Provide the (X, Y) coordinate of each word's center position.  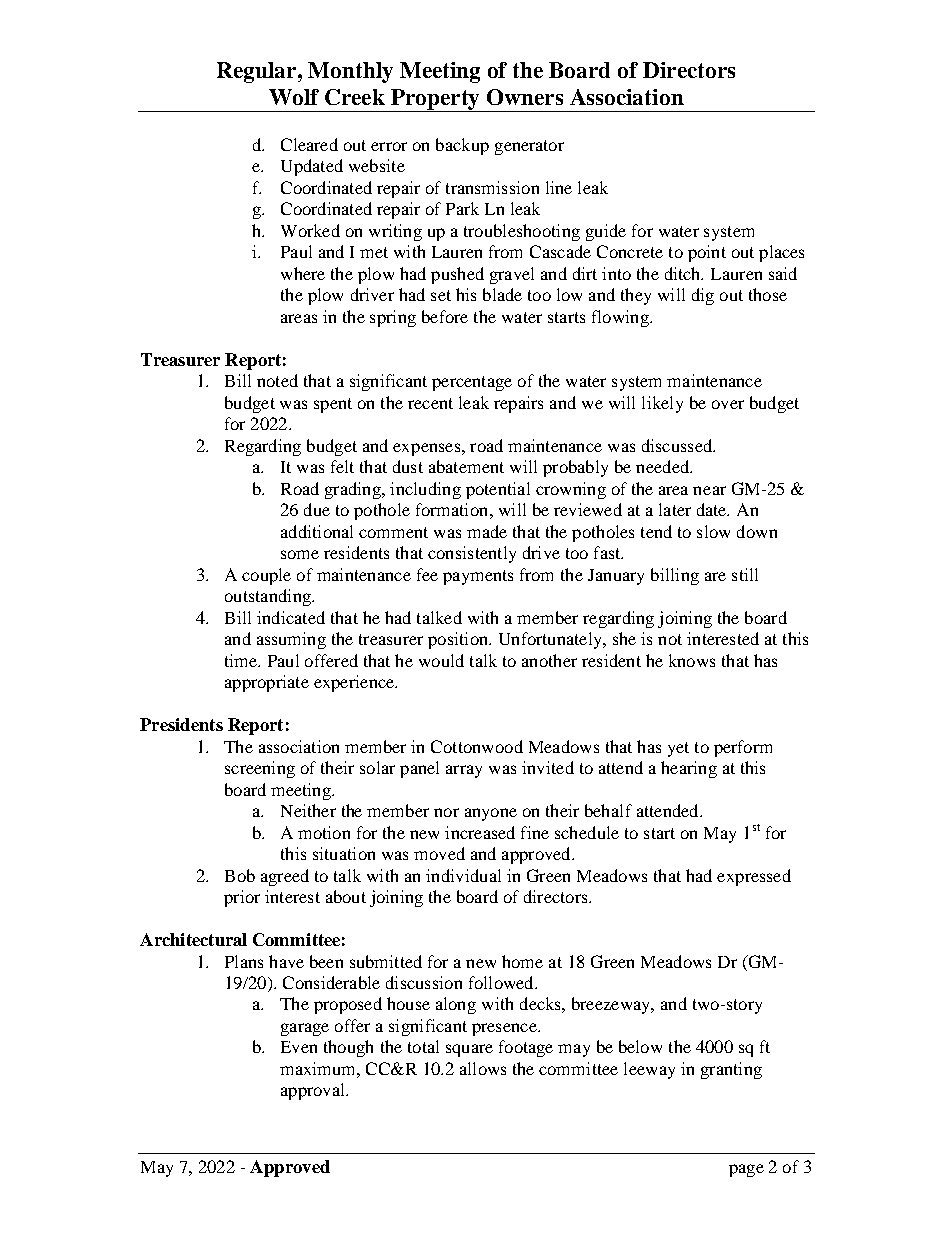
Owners (525, 97)
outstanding (269, 597)
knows (692, 660)
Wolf (294, 97)
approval (314, 1091)
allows (483, 1068)
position (459, 640)
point (707, 253)
